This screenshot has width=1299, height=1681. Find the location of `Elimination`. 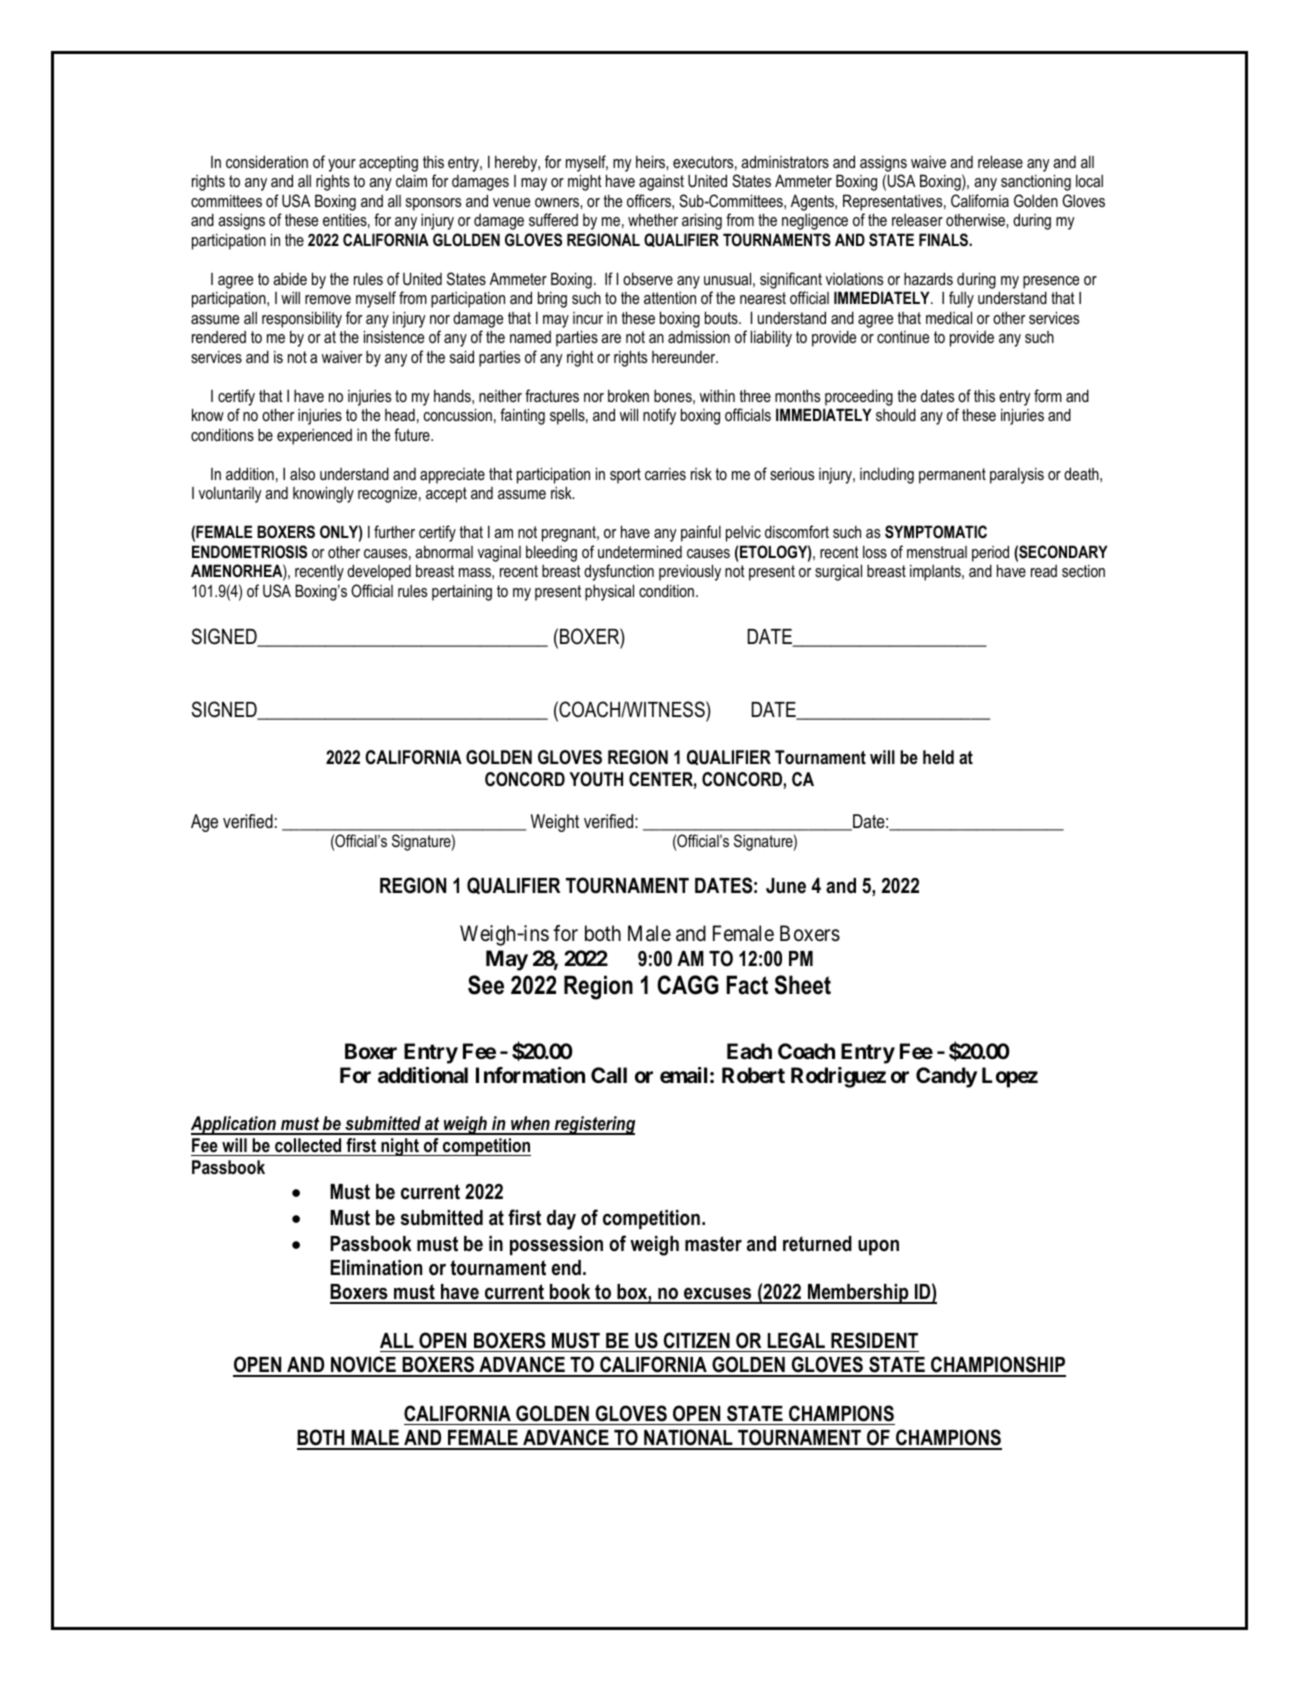

Elimination is located at coordinates (376, 1268).
